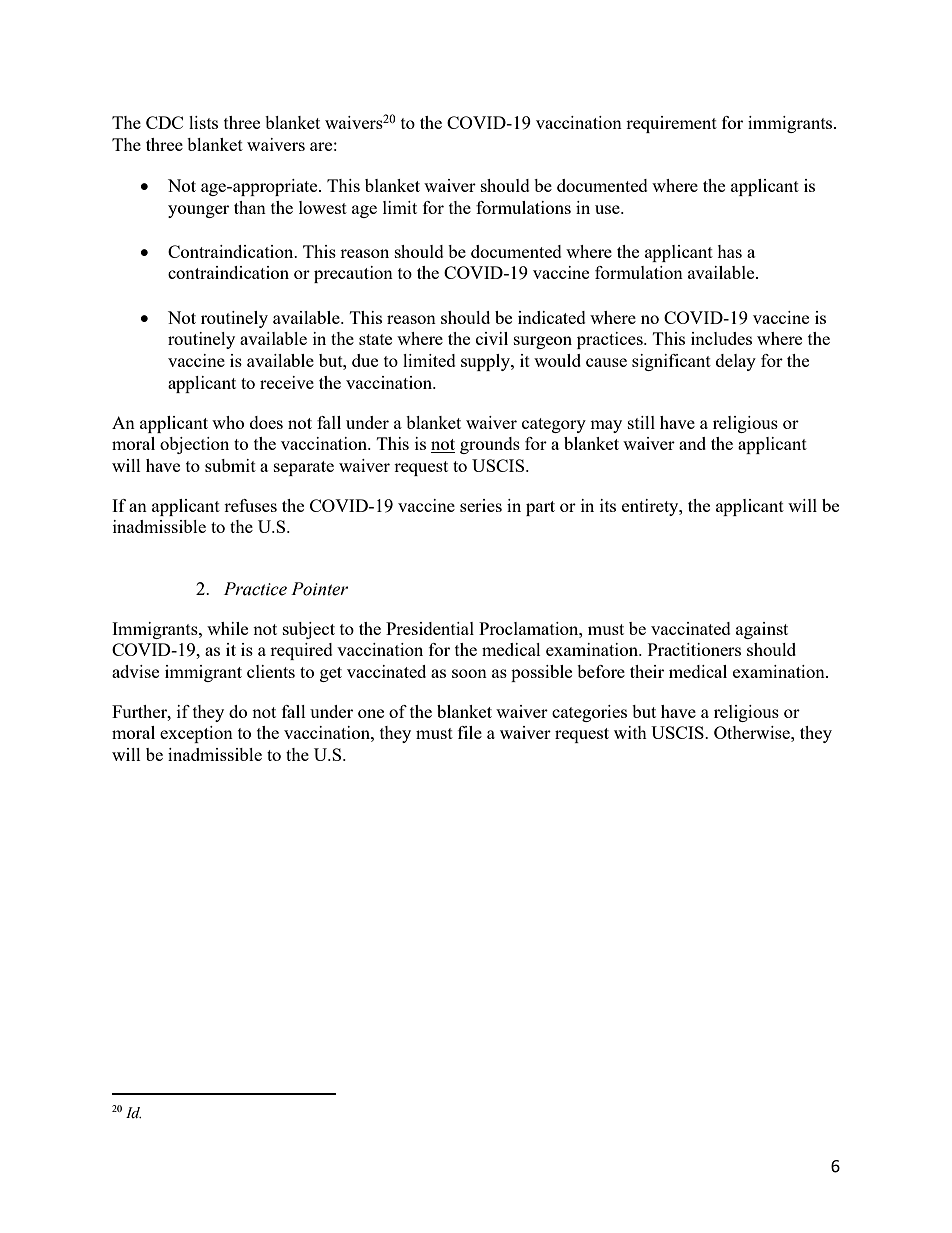  I want to click on requirement, so click(671, 124).
